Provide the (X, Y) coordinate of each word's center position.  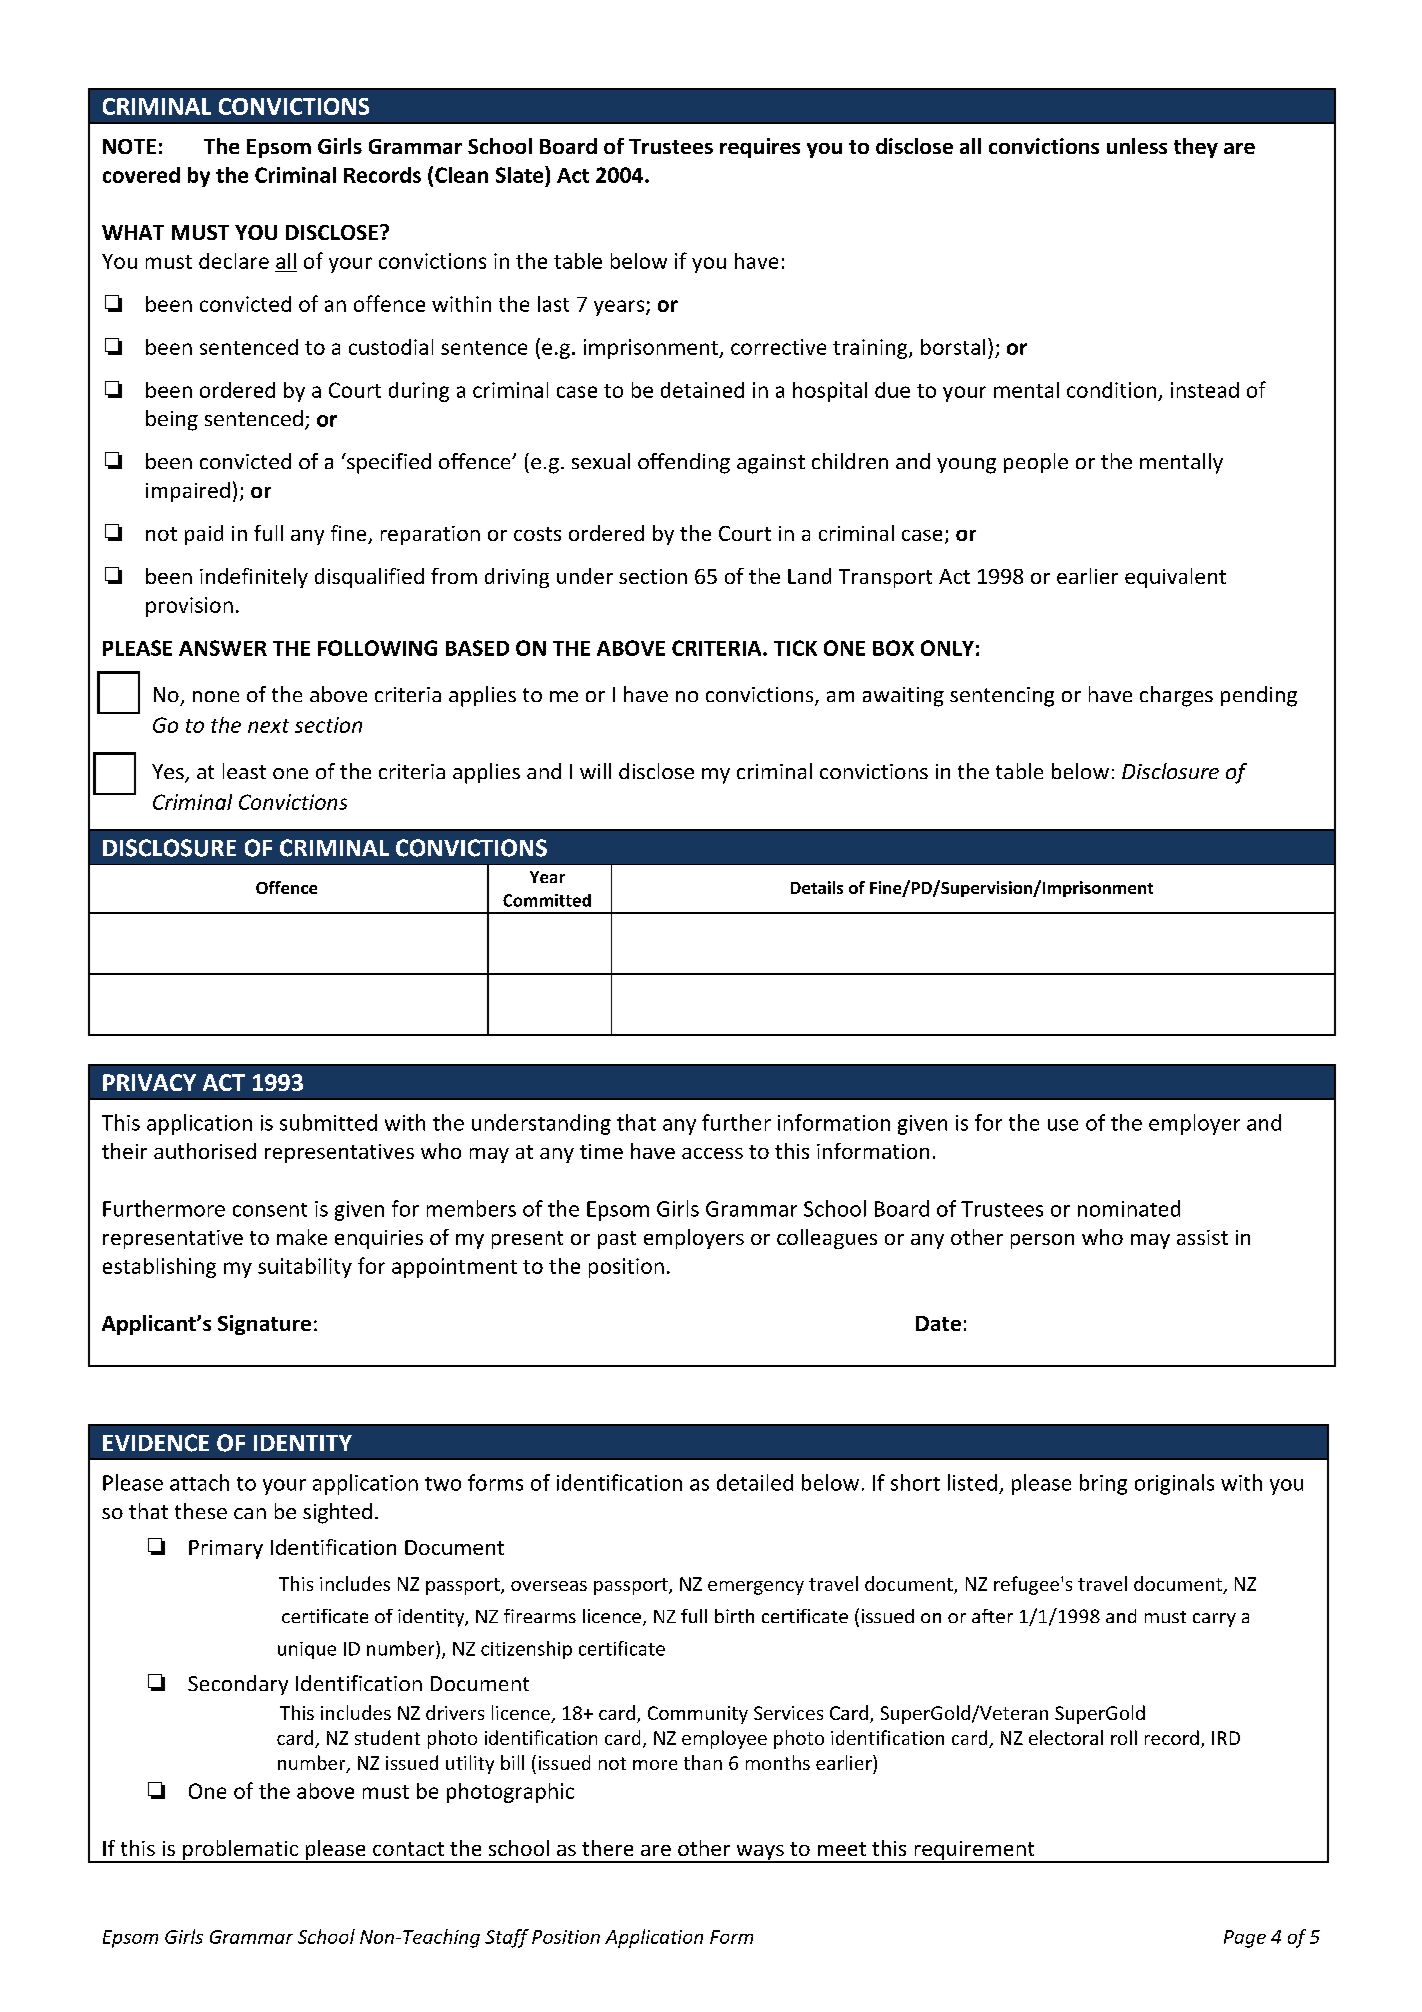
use (1063, 1125)
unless (1137, 146)
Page (1245, 1939)
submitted (328, 1122)
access (712, 1153)
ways (760, 1854)
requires (760, 148)
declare (234, 261)
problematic (240, 1851)
